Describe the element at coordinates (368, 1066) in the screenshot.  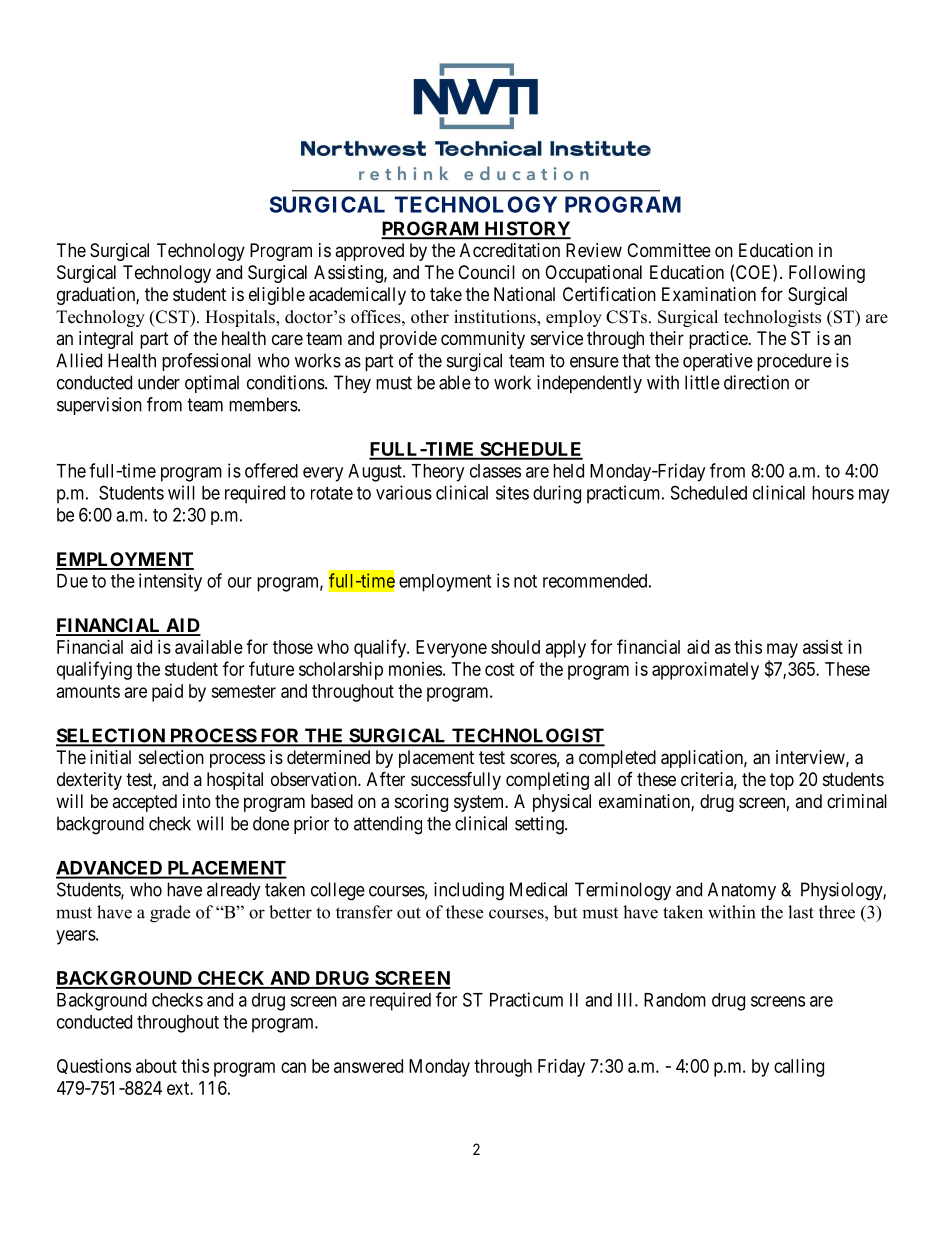
I see `answered` at that location.
